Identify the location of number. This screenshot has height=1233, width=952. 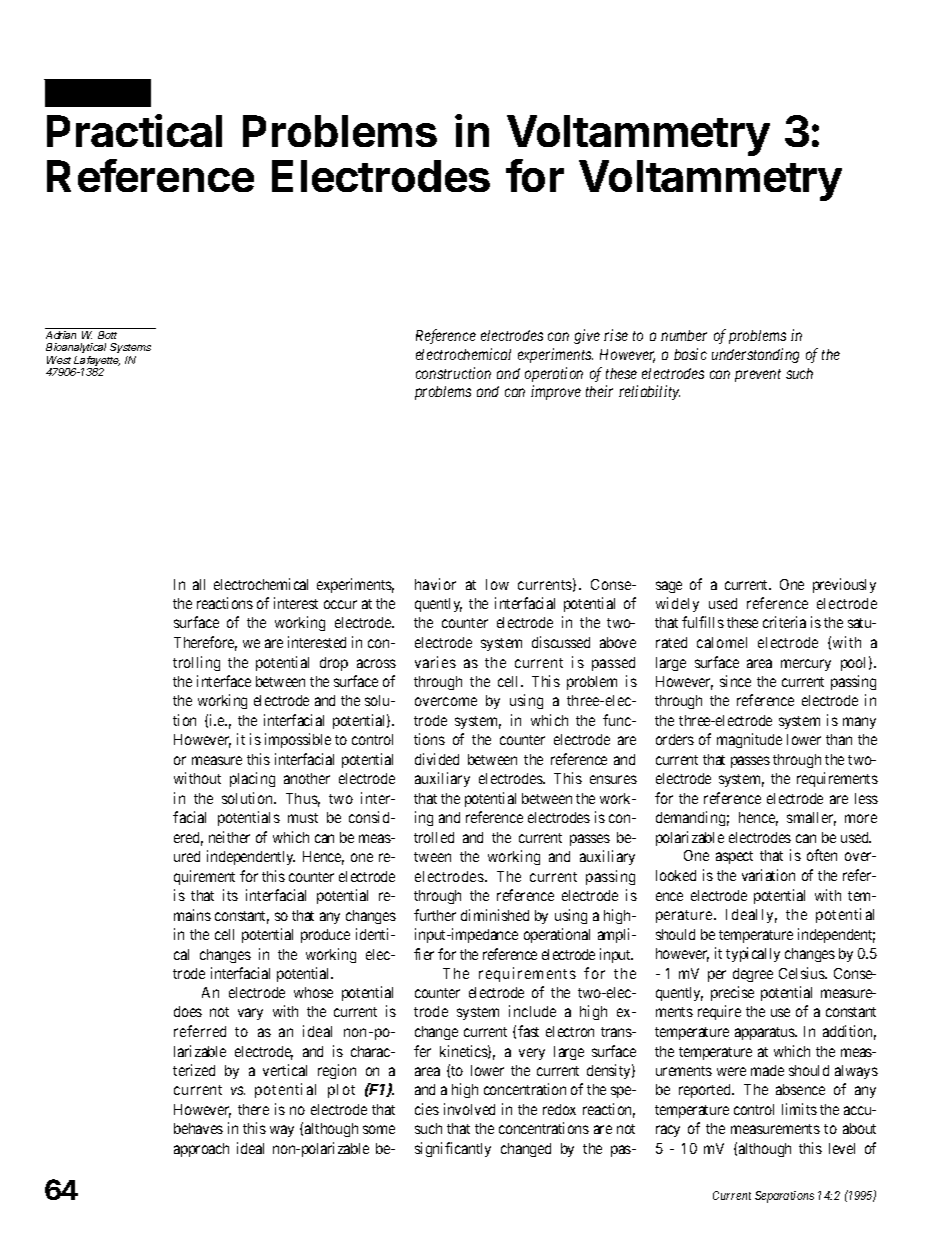
(684, 335).
